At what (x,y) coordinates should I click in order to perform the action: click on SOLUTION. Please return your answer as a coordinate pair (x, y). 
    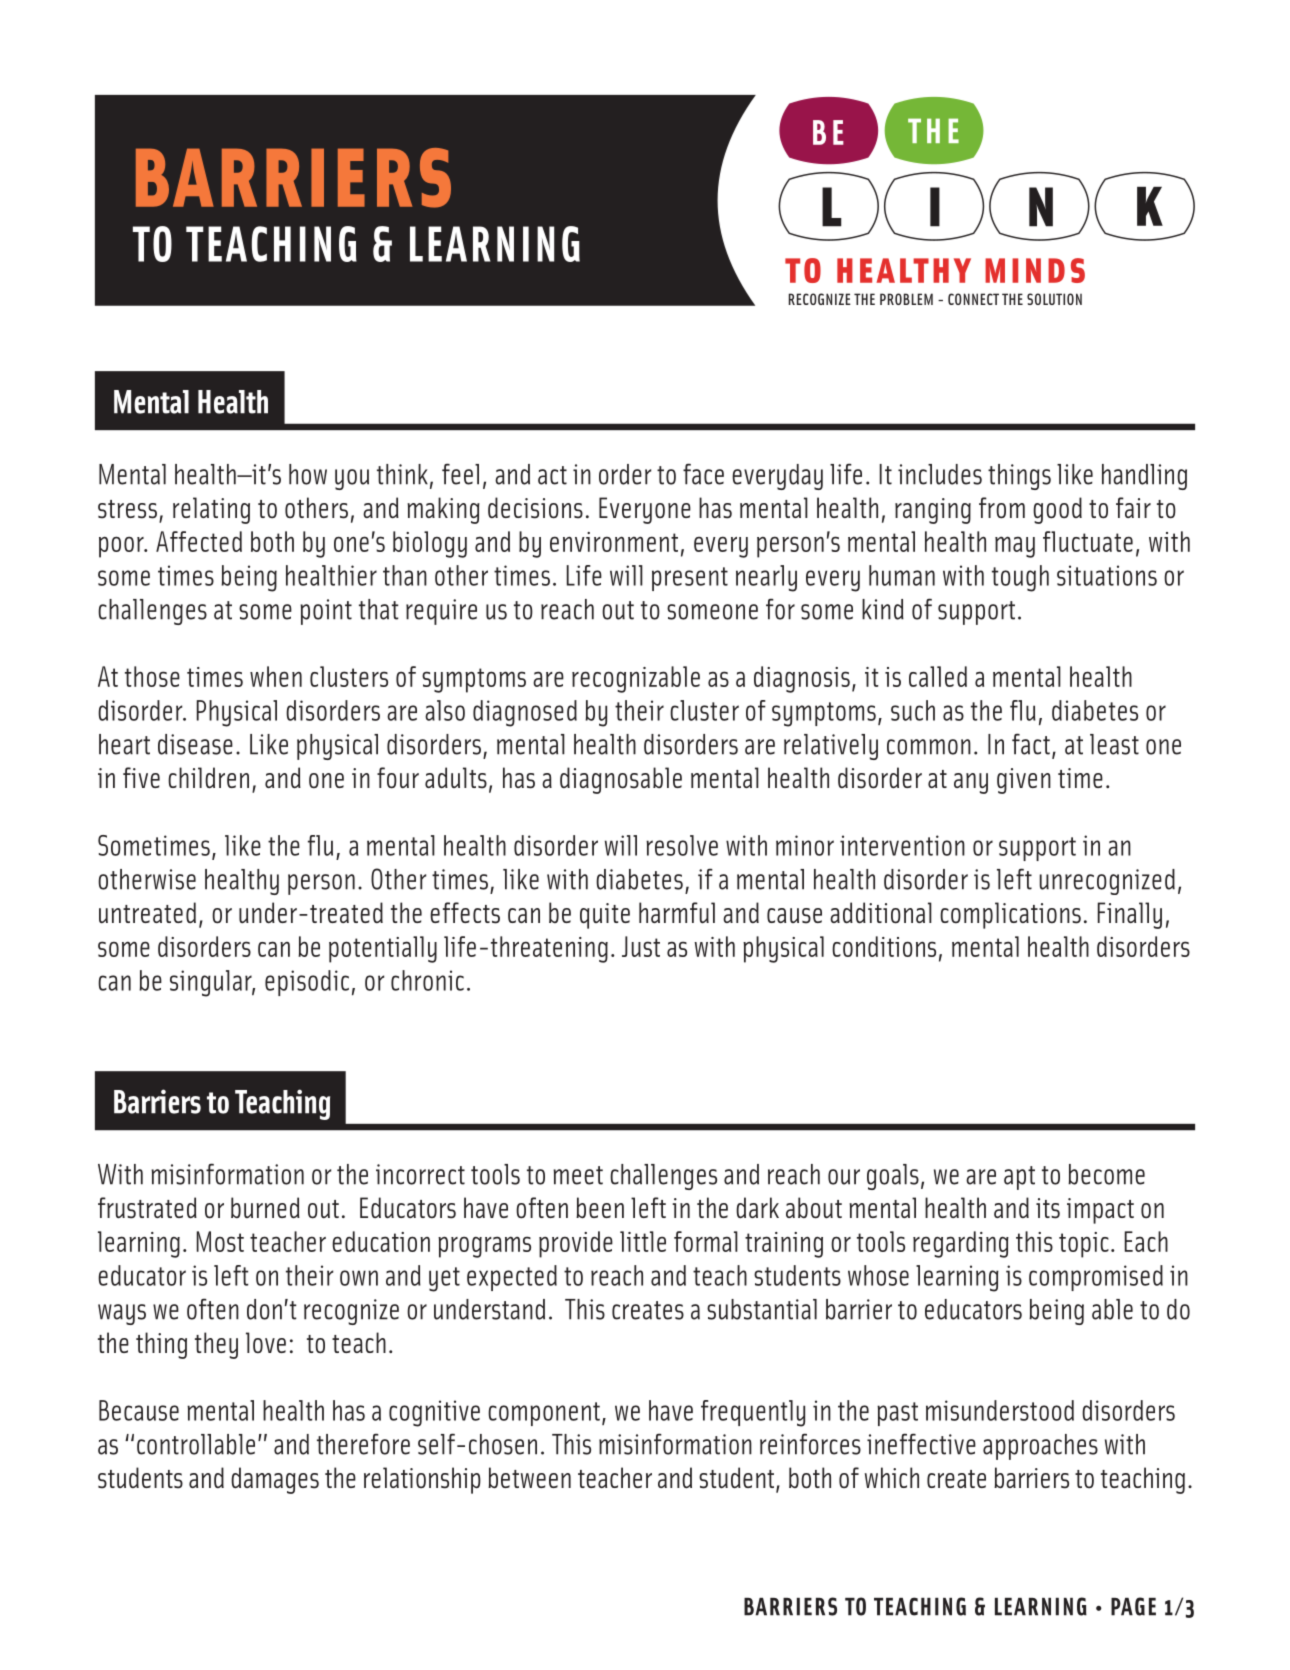
    Looking at the image, I should click on (1054, 299).
